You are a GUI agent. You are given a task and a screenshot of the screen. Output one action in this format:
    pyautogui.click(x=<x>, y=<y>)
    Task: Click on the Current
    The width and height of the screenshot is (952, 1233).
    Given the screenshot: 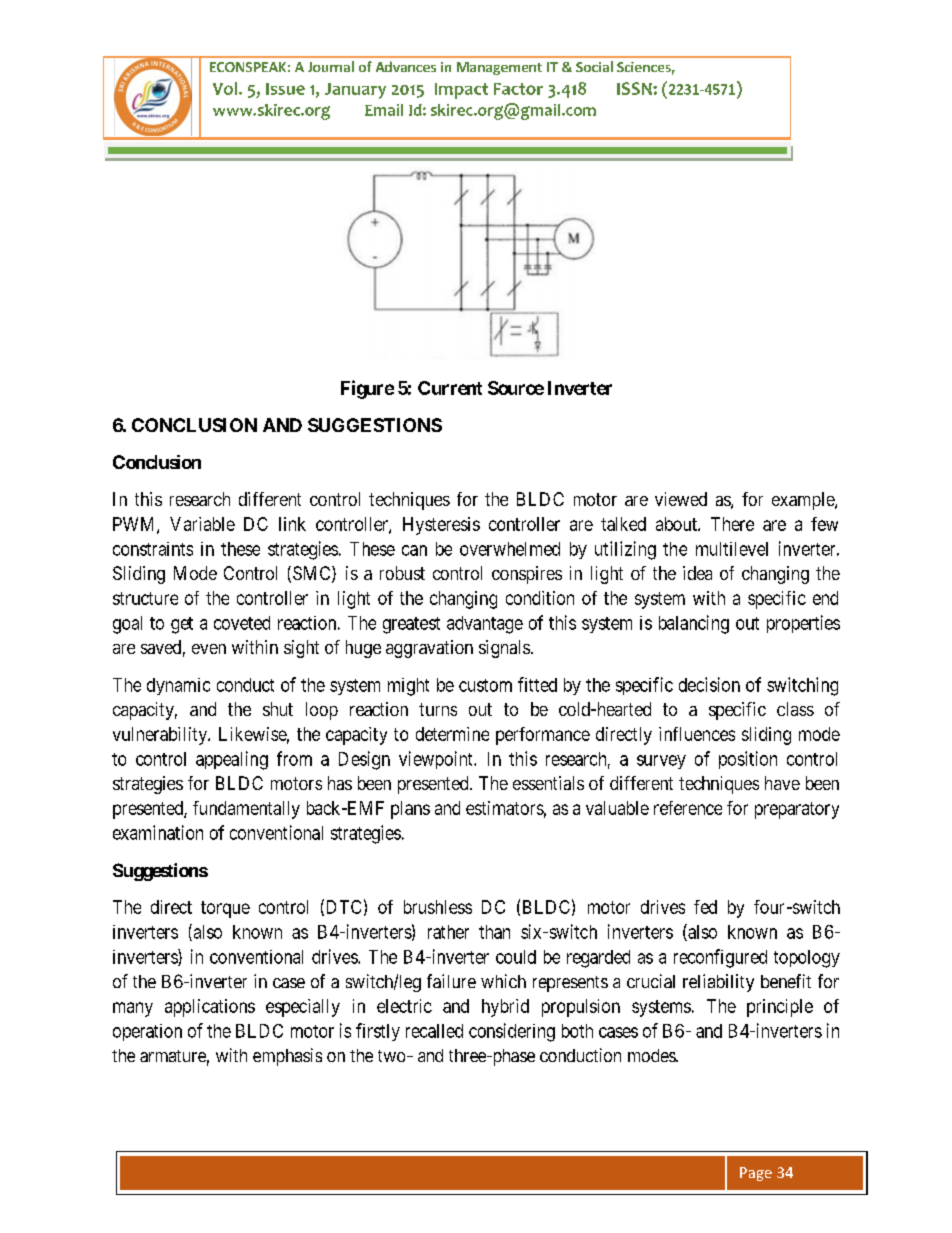 What is the action you would take?
    pyautogui.click(x=450, y=388)
